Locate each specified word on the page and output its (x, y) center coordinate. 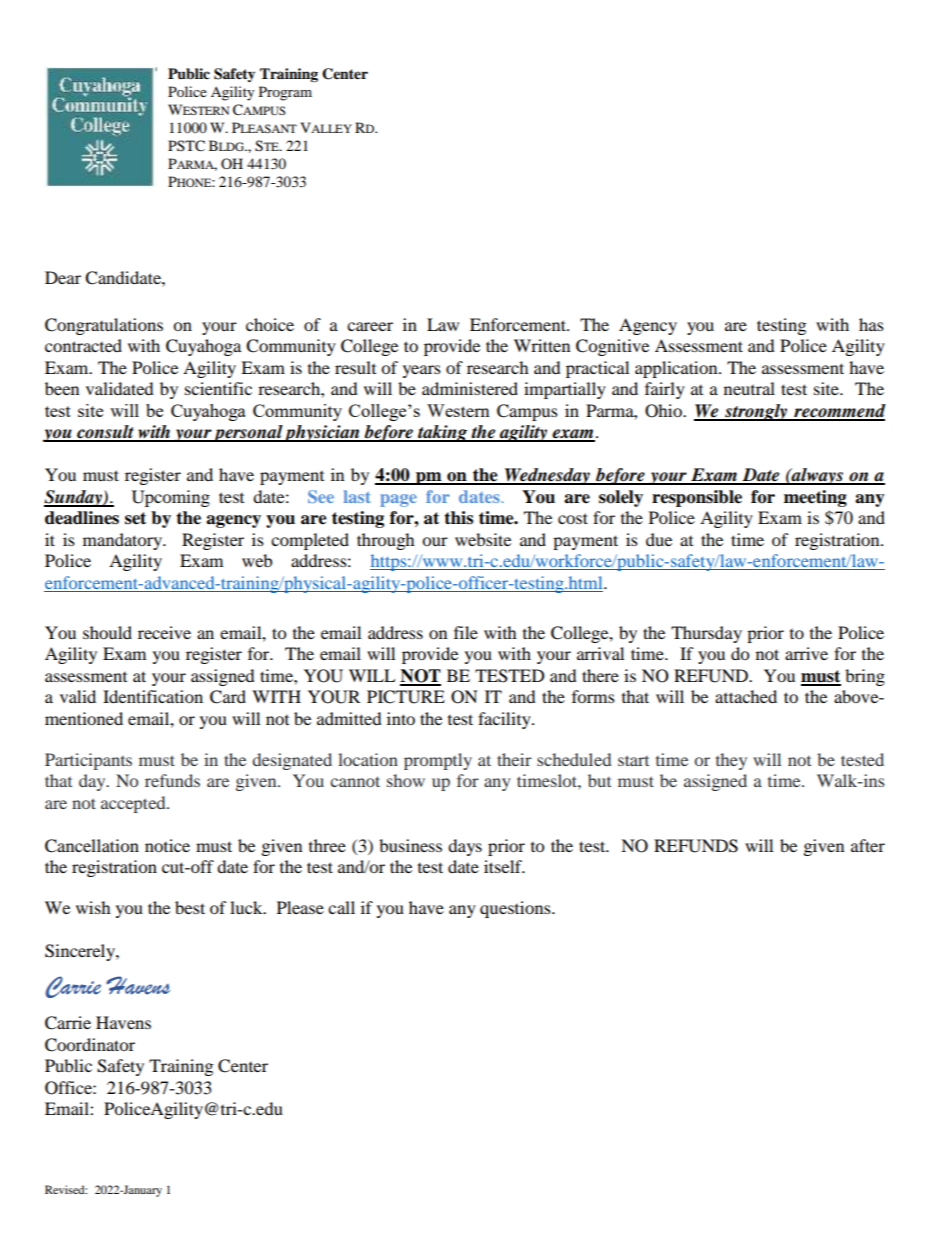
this (458, 518)
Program (285, 93)
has (871, 324)
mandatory (124, 541)
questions (516, 909)
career (370, 326)
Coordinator (90, 1045)
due (659, 539)
